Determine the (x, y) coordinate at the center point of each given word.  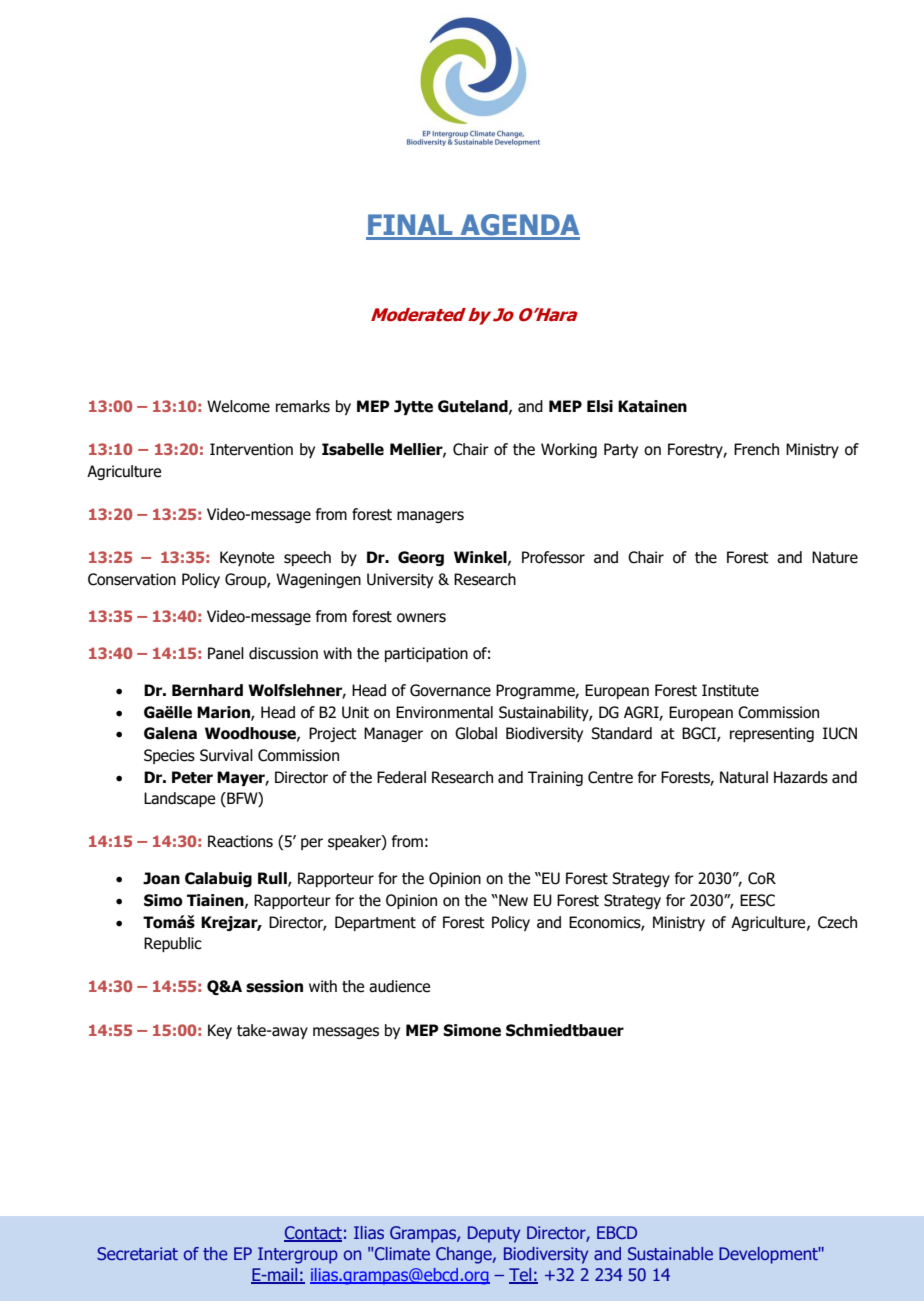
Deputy (494, 1234)
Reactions (240, 841)
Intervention (251, 449)
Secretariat (137, 1253)
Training (555, 778)
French (756, 449)
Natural (744, 777)
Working (569, 450)
